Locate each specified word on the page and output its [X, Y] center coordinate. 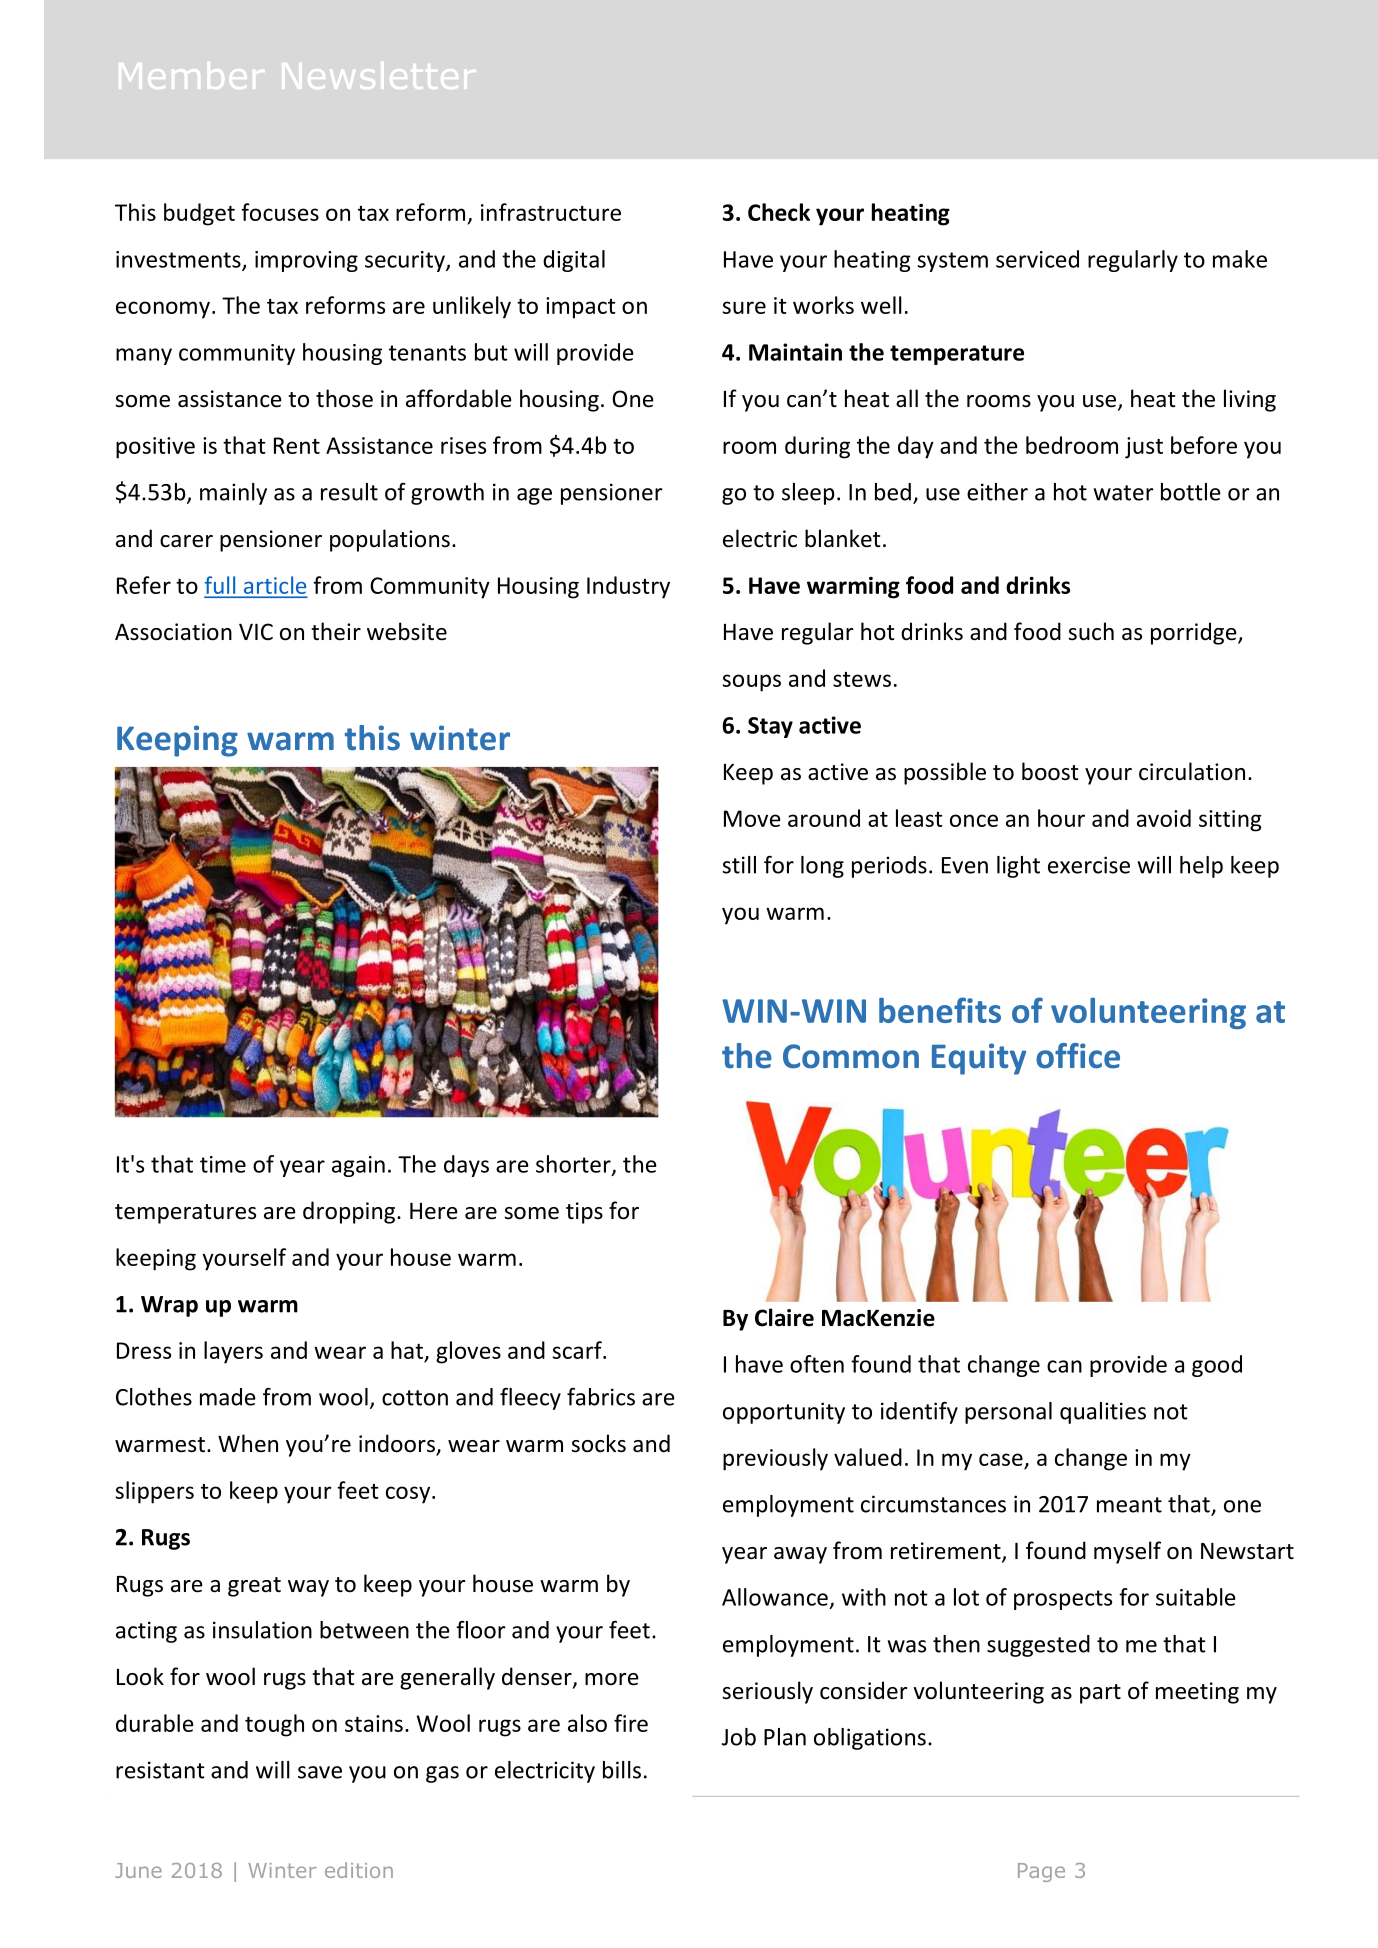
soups [752, 683]
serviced [1037, 259]
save [320, 1772]
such [1091, 631]
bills [622, 1770]
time [223, 1164]
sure [744, 307]
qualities [1103, 1413]
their [336, 631]
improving [306, 261]
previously [775, 1459]
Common [851, 1056]
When [248, 1443]
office [1078, 1056]
